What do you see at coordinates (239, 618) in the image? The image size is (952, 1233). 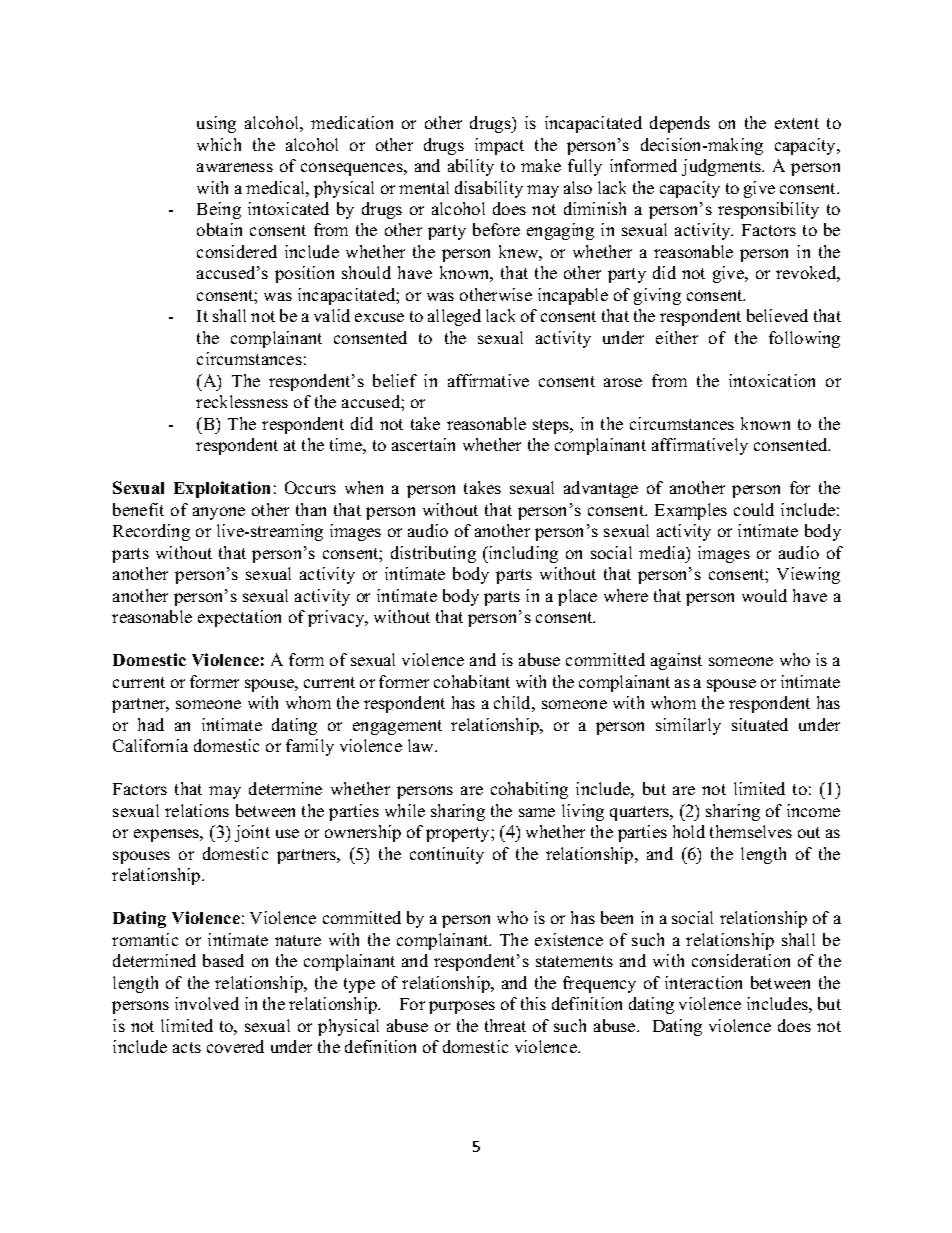 I see `expectation` at bounding box center [239, 618].
